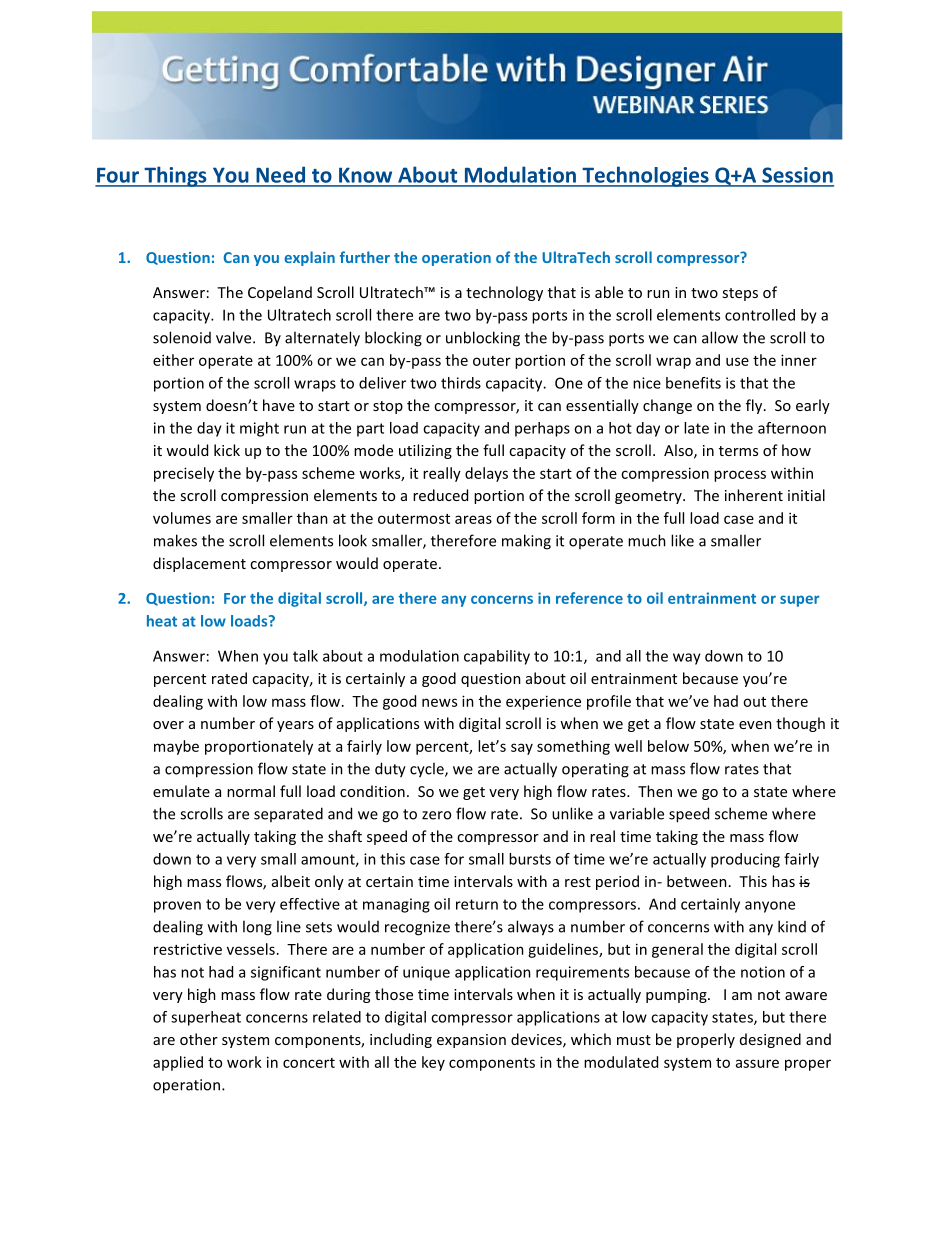 The width and height of the screenshot is (952, 1233). Describe the element at coordinates (497, 657) in the screenshot. I see `capability` at that location.
